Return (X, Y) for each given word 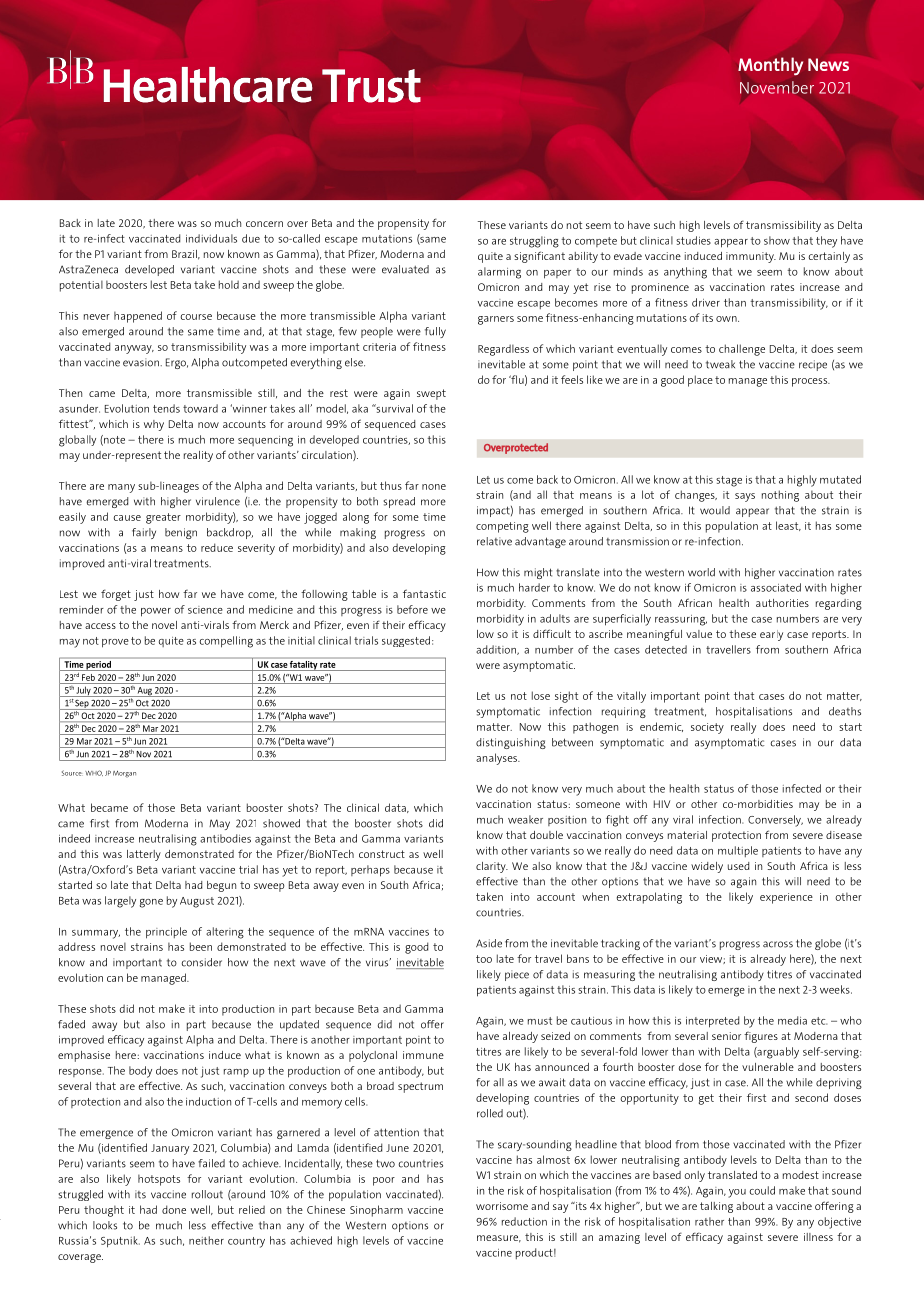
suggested (406, 641)
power (156, 612)
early (771, 635)
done (174, 1209)
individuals (211, 238)
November (777, 87)
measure (499, 1239)
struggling (534, 242)
